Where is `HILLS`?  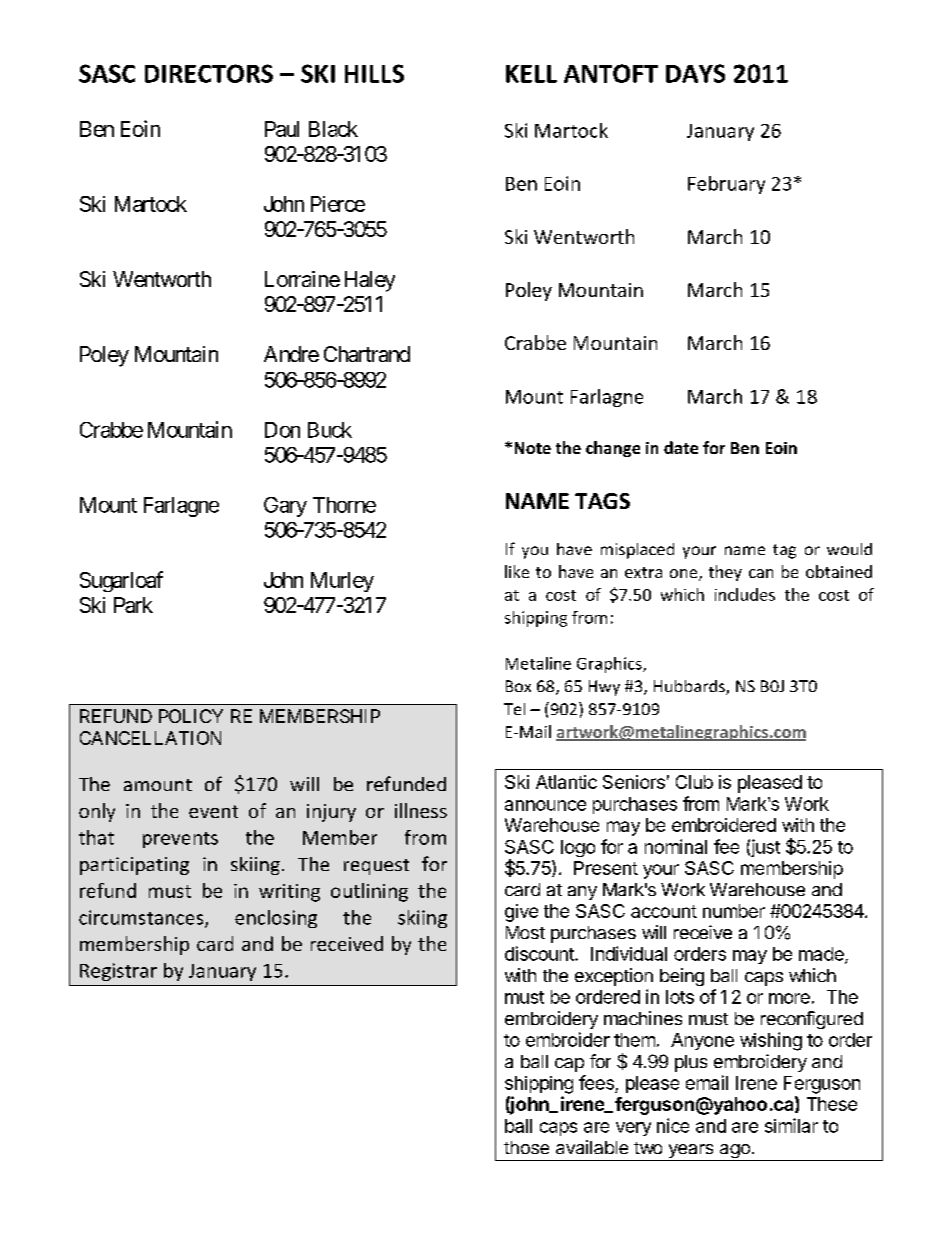 HILLS is located at coordinates (374, 73).
